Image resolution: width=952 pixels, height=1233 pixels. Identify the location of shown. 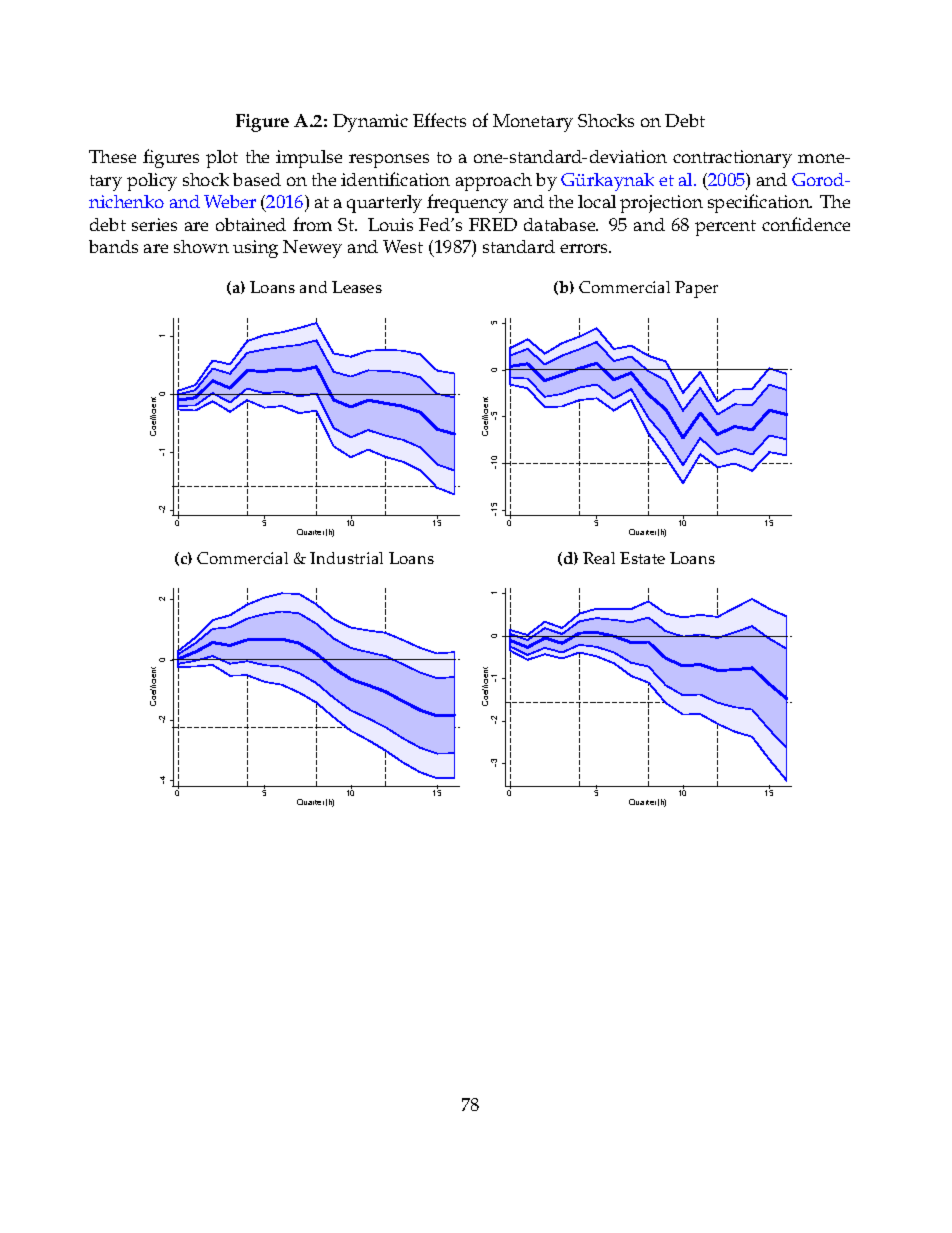
(201, 246).
